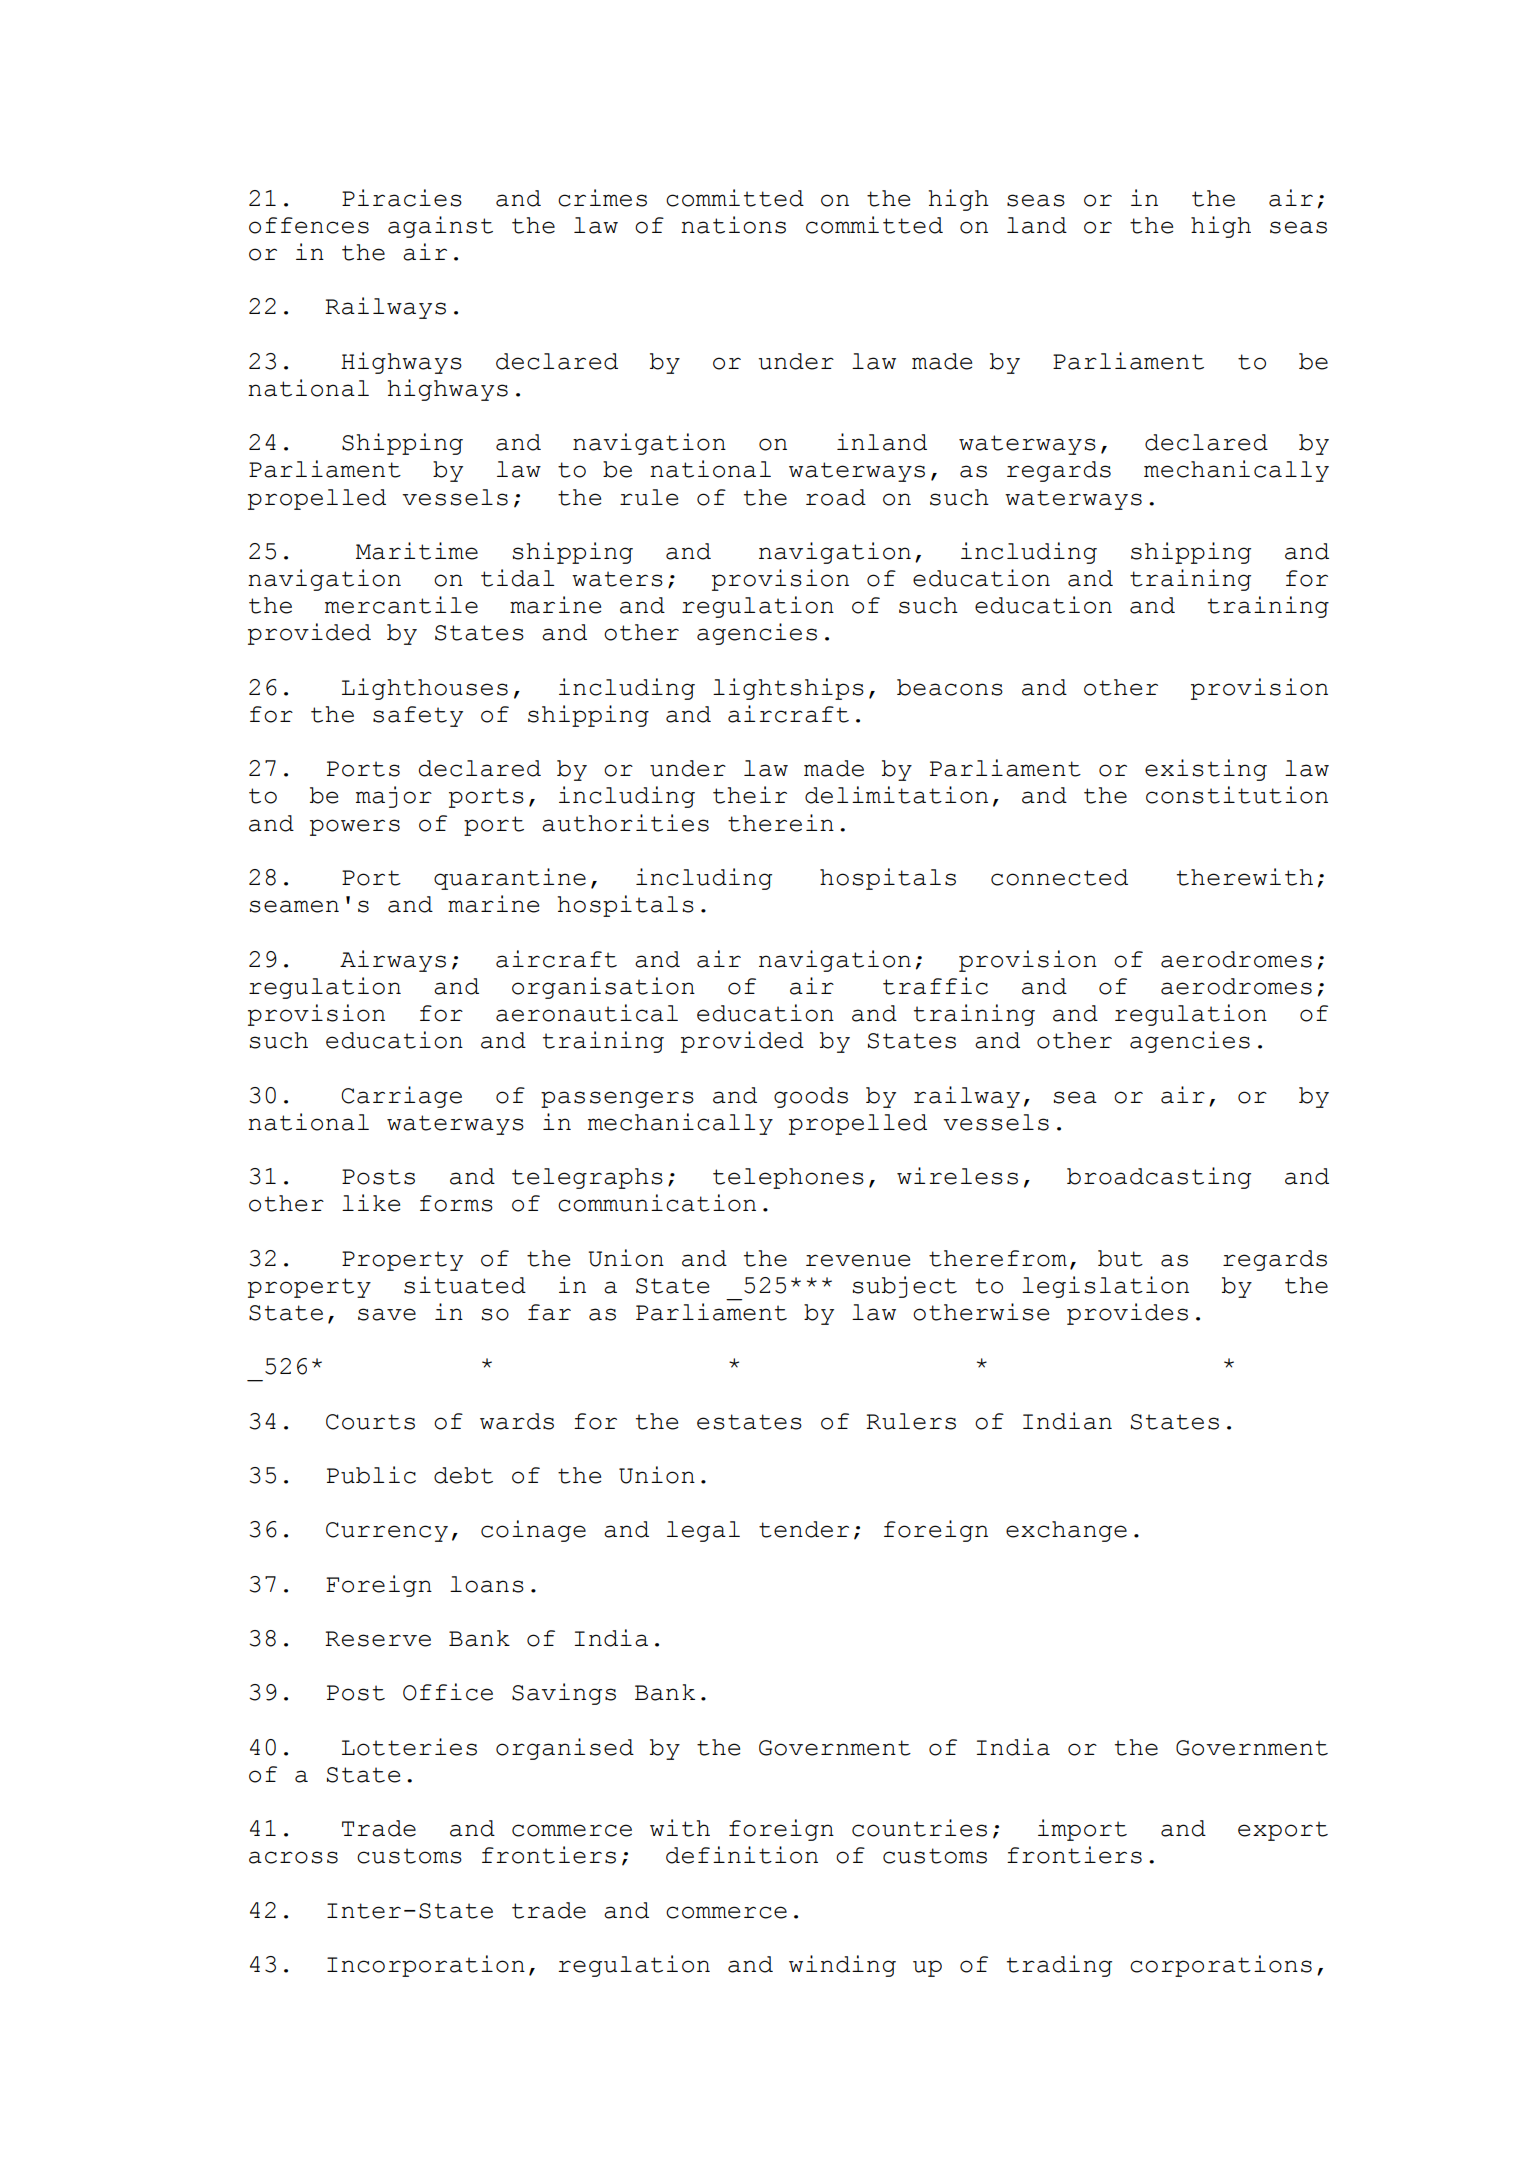 Image resolution: width=1533 pixels, height=2169 pixels. I want to click on against, so click(440, 227).
